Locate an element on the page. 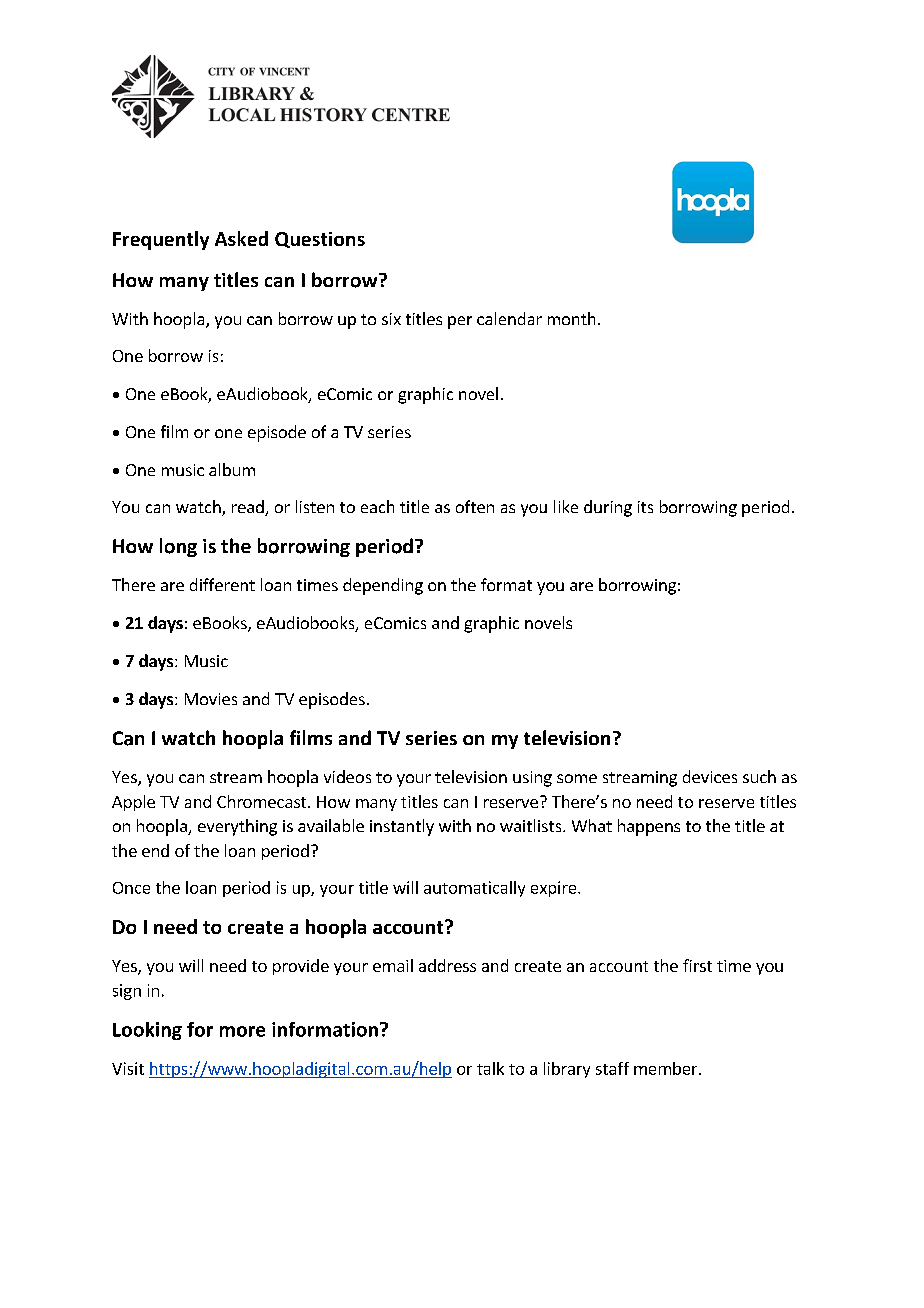  Chromecast is located at coordinates (263, 801).
